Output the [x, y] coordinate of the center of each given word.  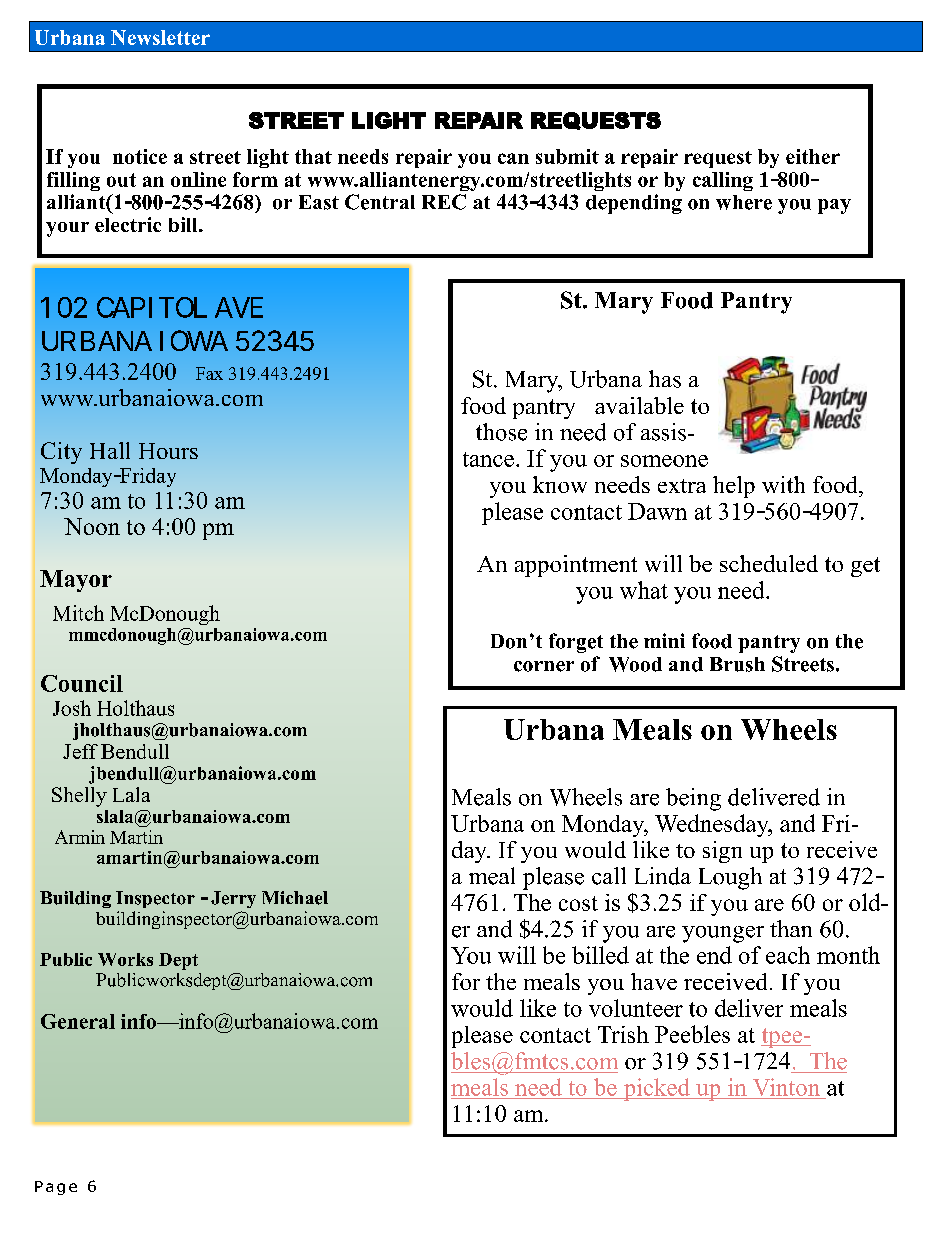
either [813, 156]
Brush [737, 664]
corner [544, 666]
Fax [209, 373]
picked [656, 1089]
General [78, 1021]
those [501, 432]
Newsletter [160, 37]
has [665, 379]
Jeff [80, 751]
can [513, 158]
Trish [623, 1034]
